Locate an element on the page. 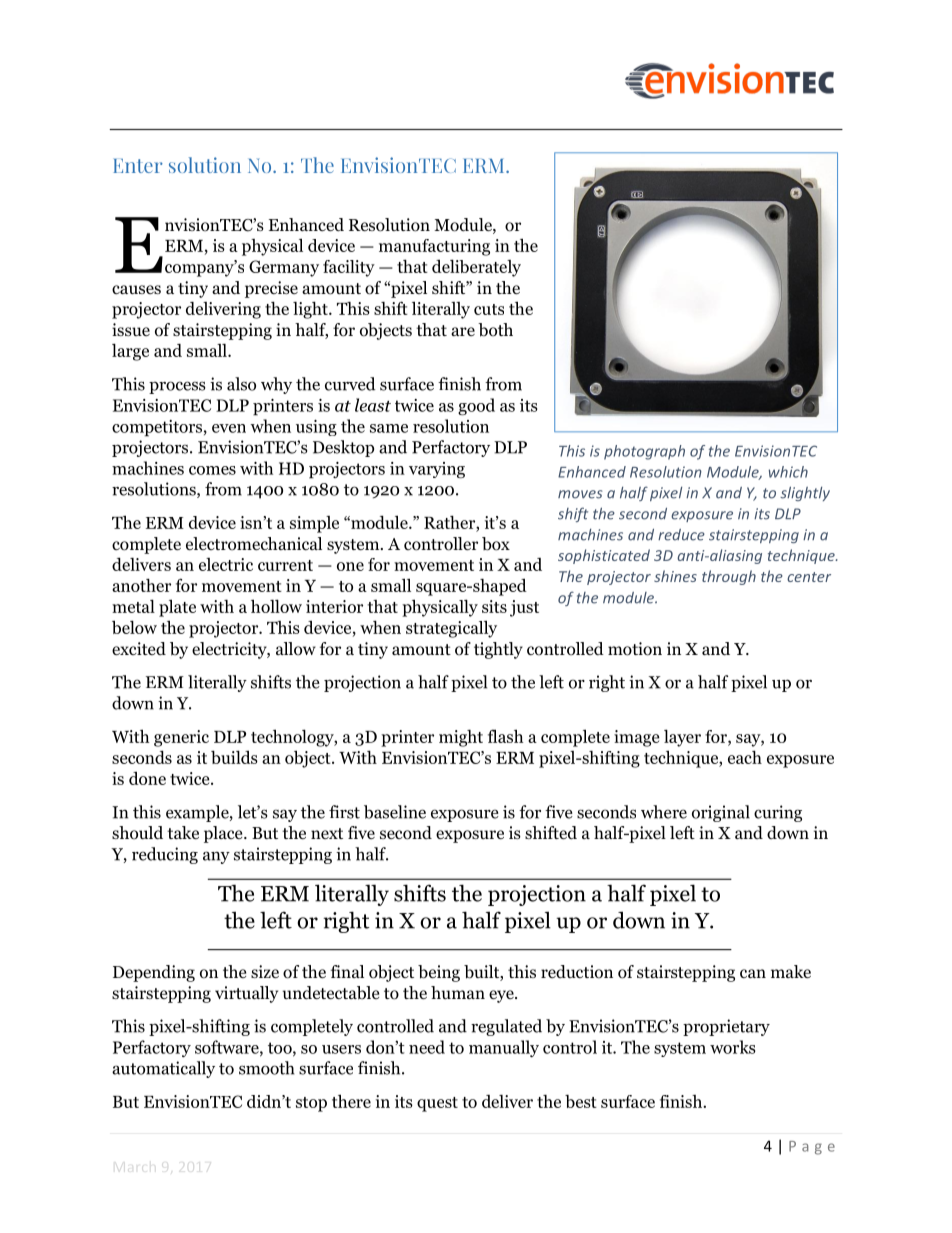  automatically is located at coordinates (163, 1069).
